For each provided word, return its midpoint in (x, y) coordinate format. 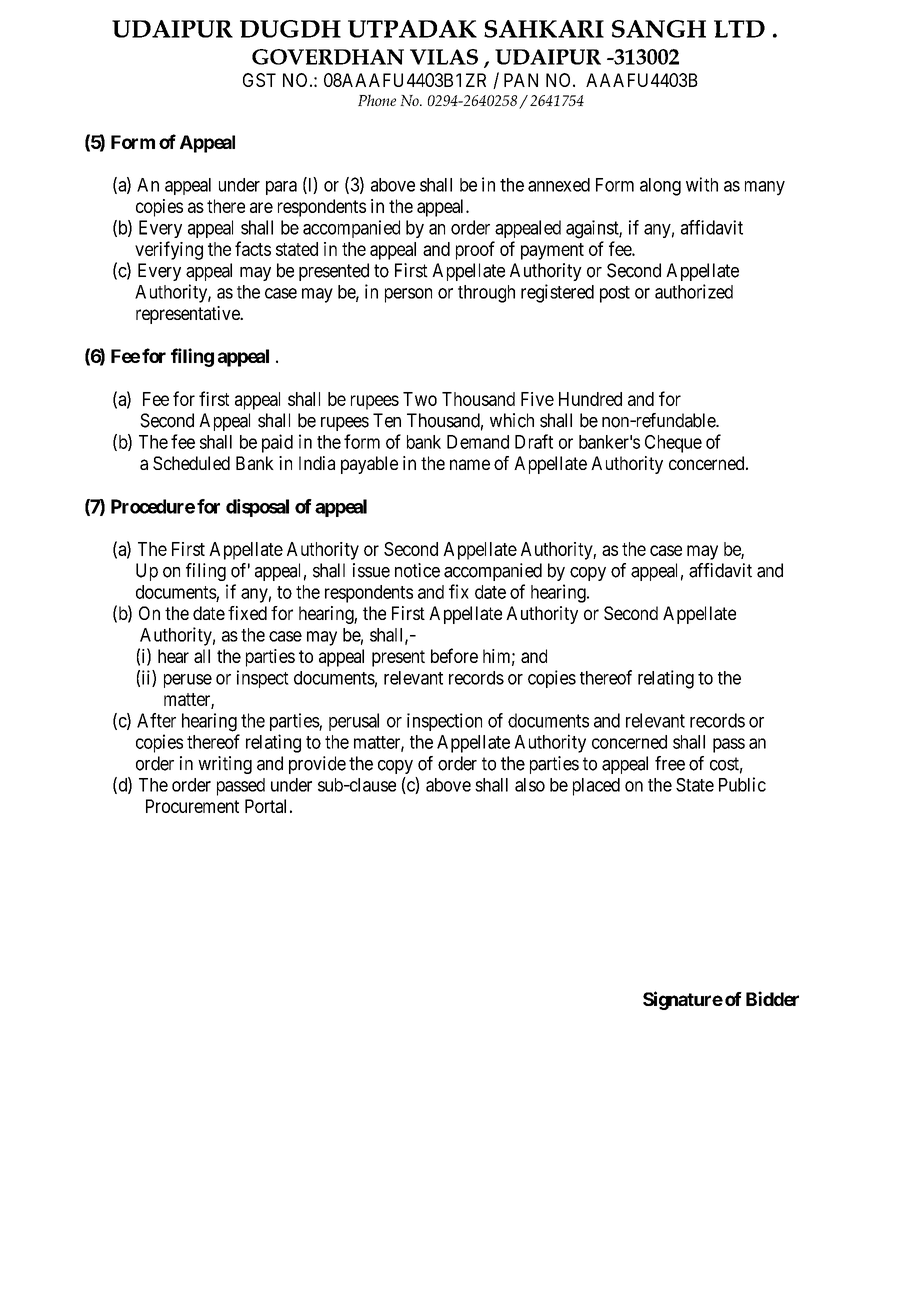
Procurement (192, 806)
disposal (257, 508)
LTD (739, 29)
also (530, 785)
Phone (377, 100)
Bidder (772, 998)
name (470, 464)
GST (259, 80)
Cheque (673, 444)
